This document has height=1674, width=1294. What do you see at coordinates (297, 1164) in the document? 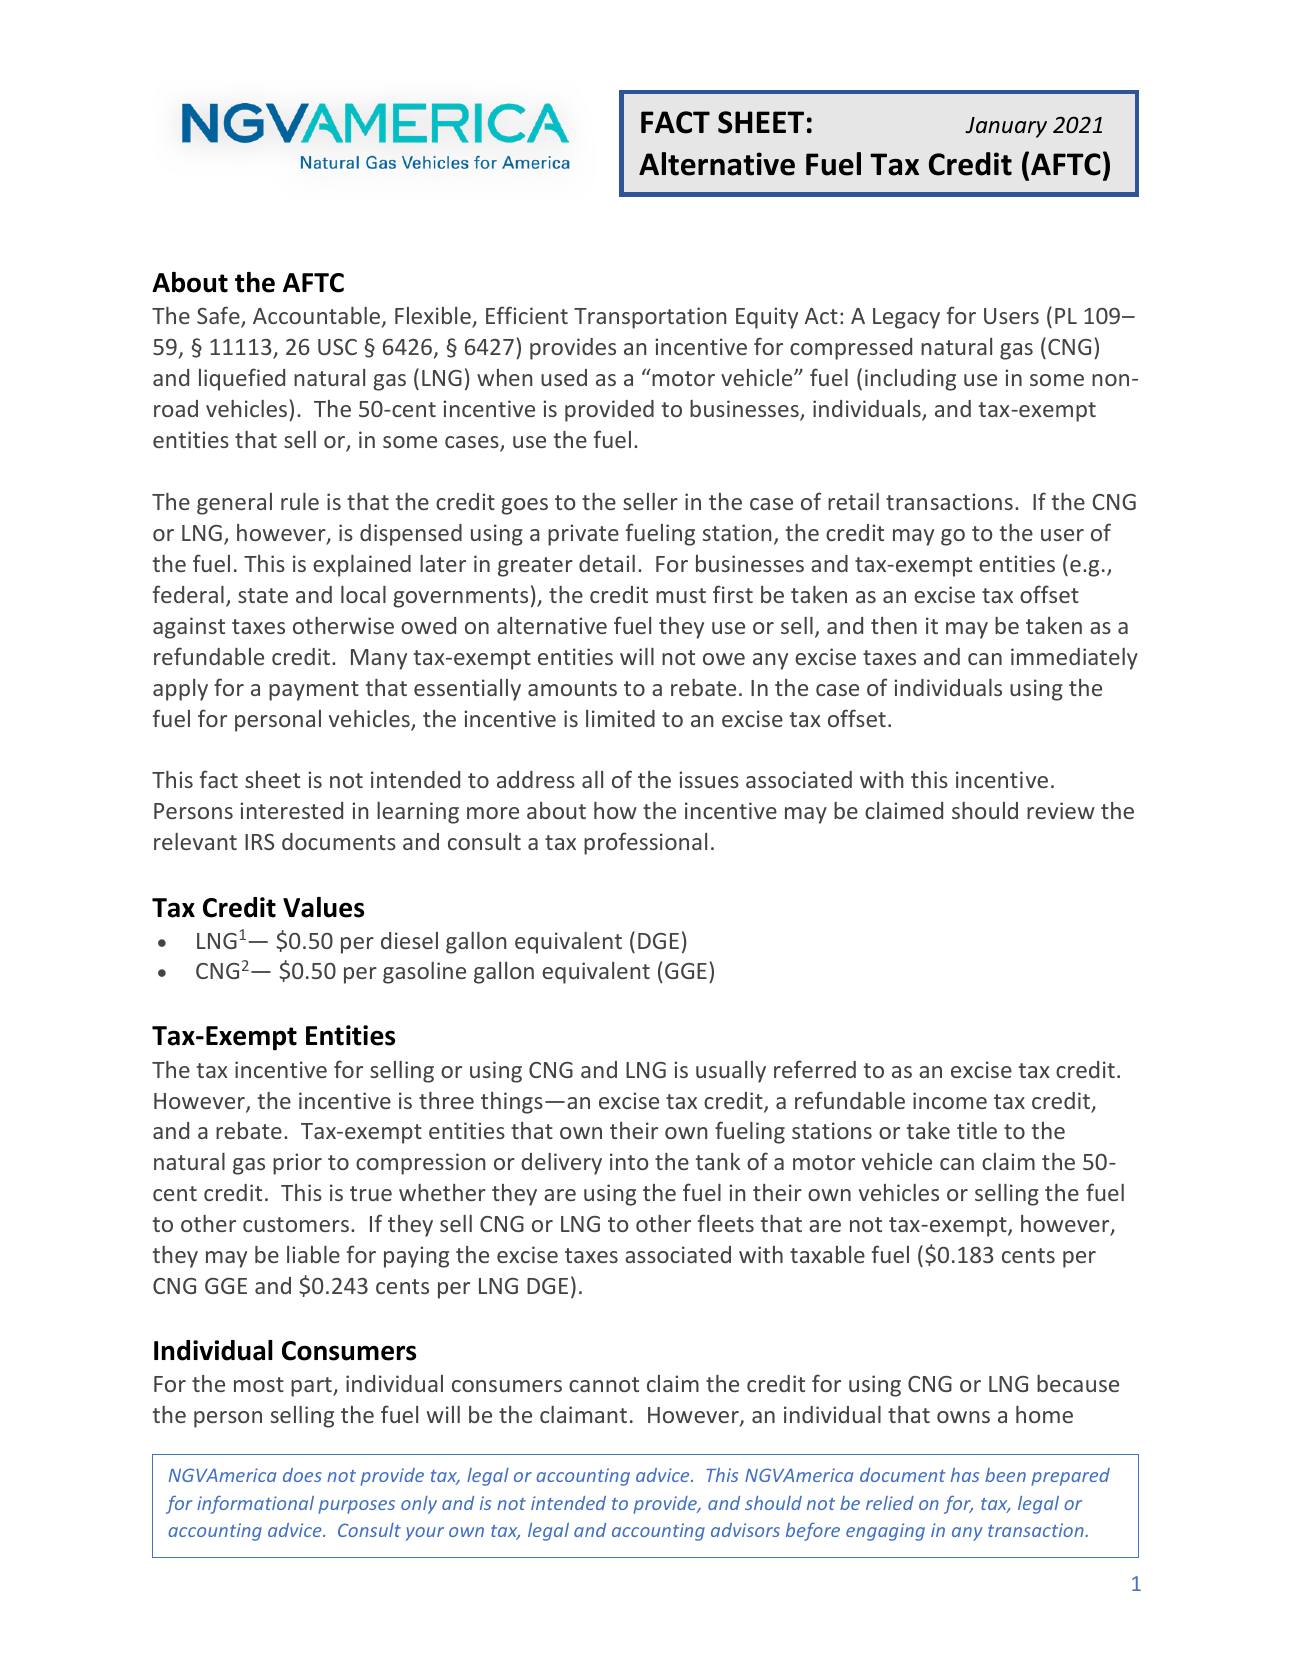
I see `prior` at bounding box center [297, 1164].
